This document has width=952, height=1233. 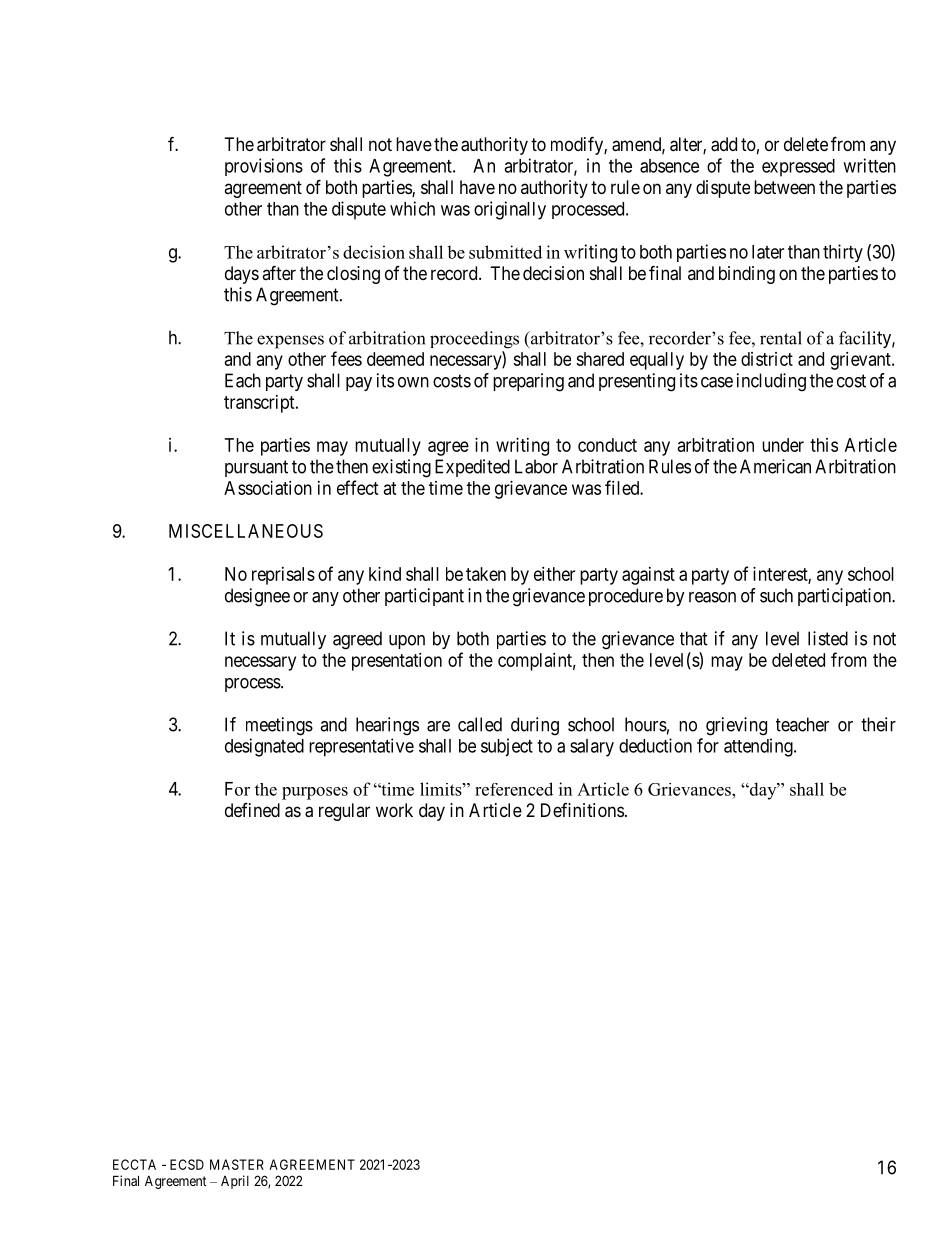 What do you see at coordinates (235, 1182) in the document?
I see `April` at bounding box center [235, 1182].
